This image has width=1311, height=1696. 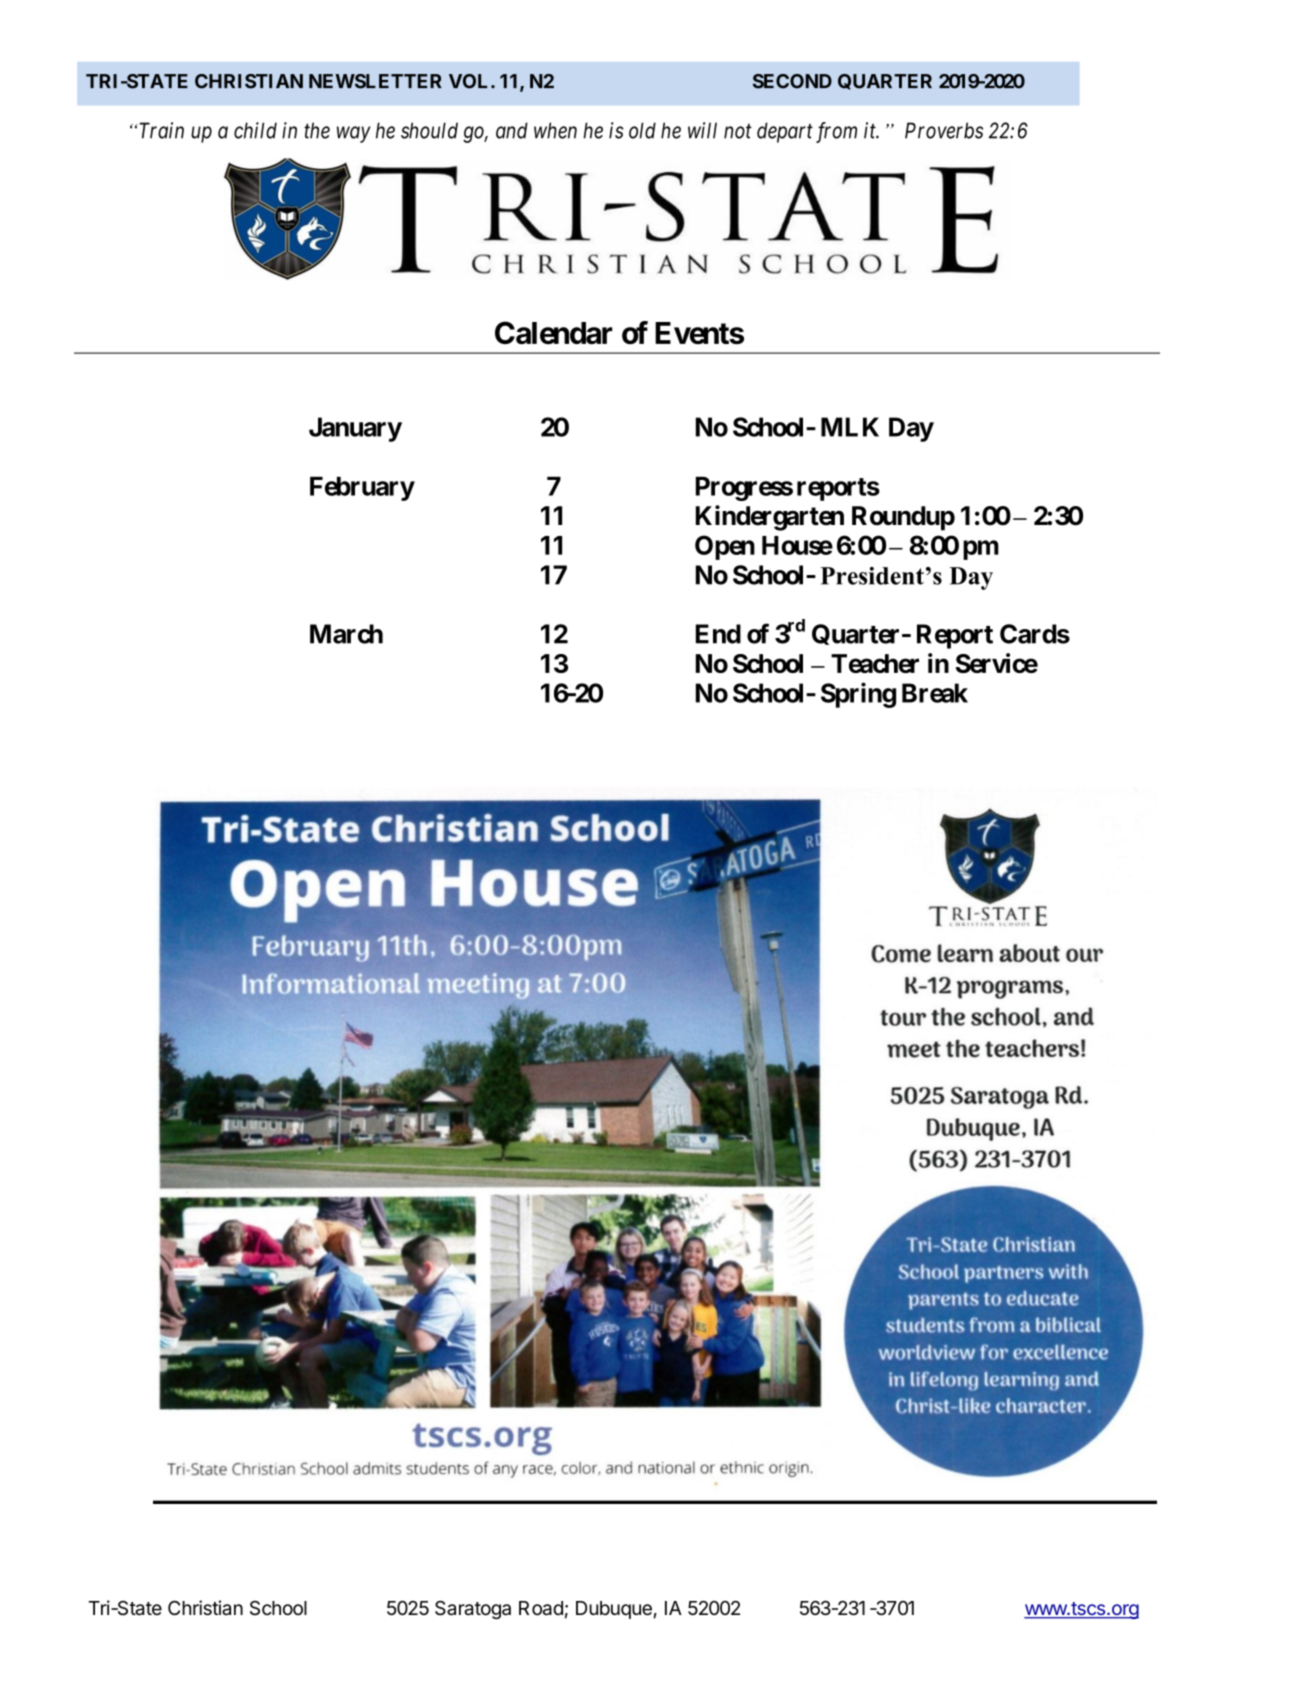 I want to click on Saratoga, so click(x=473, y=1609).
